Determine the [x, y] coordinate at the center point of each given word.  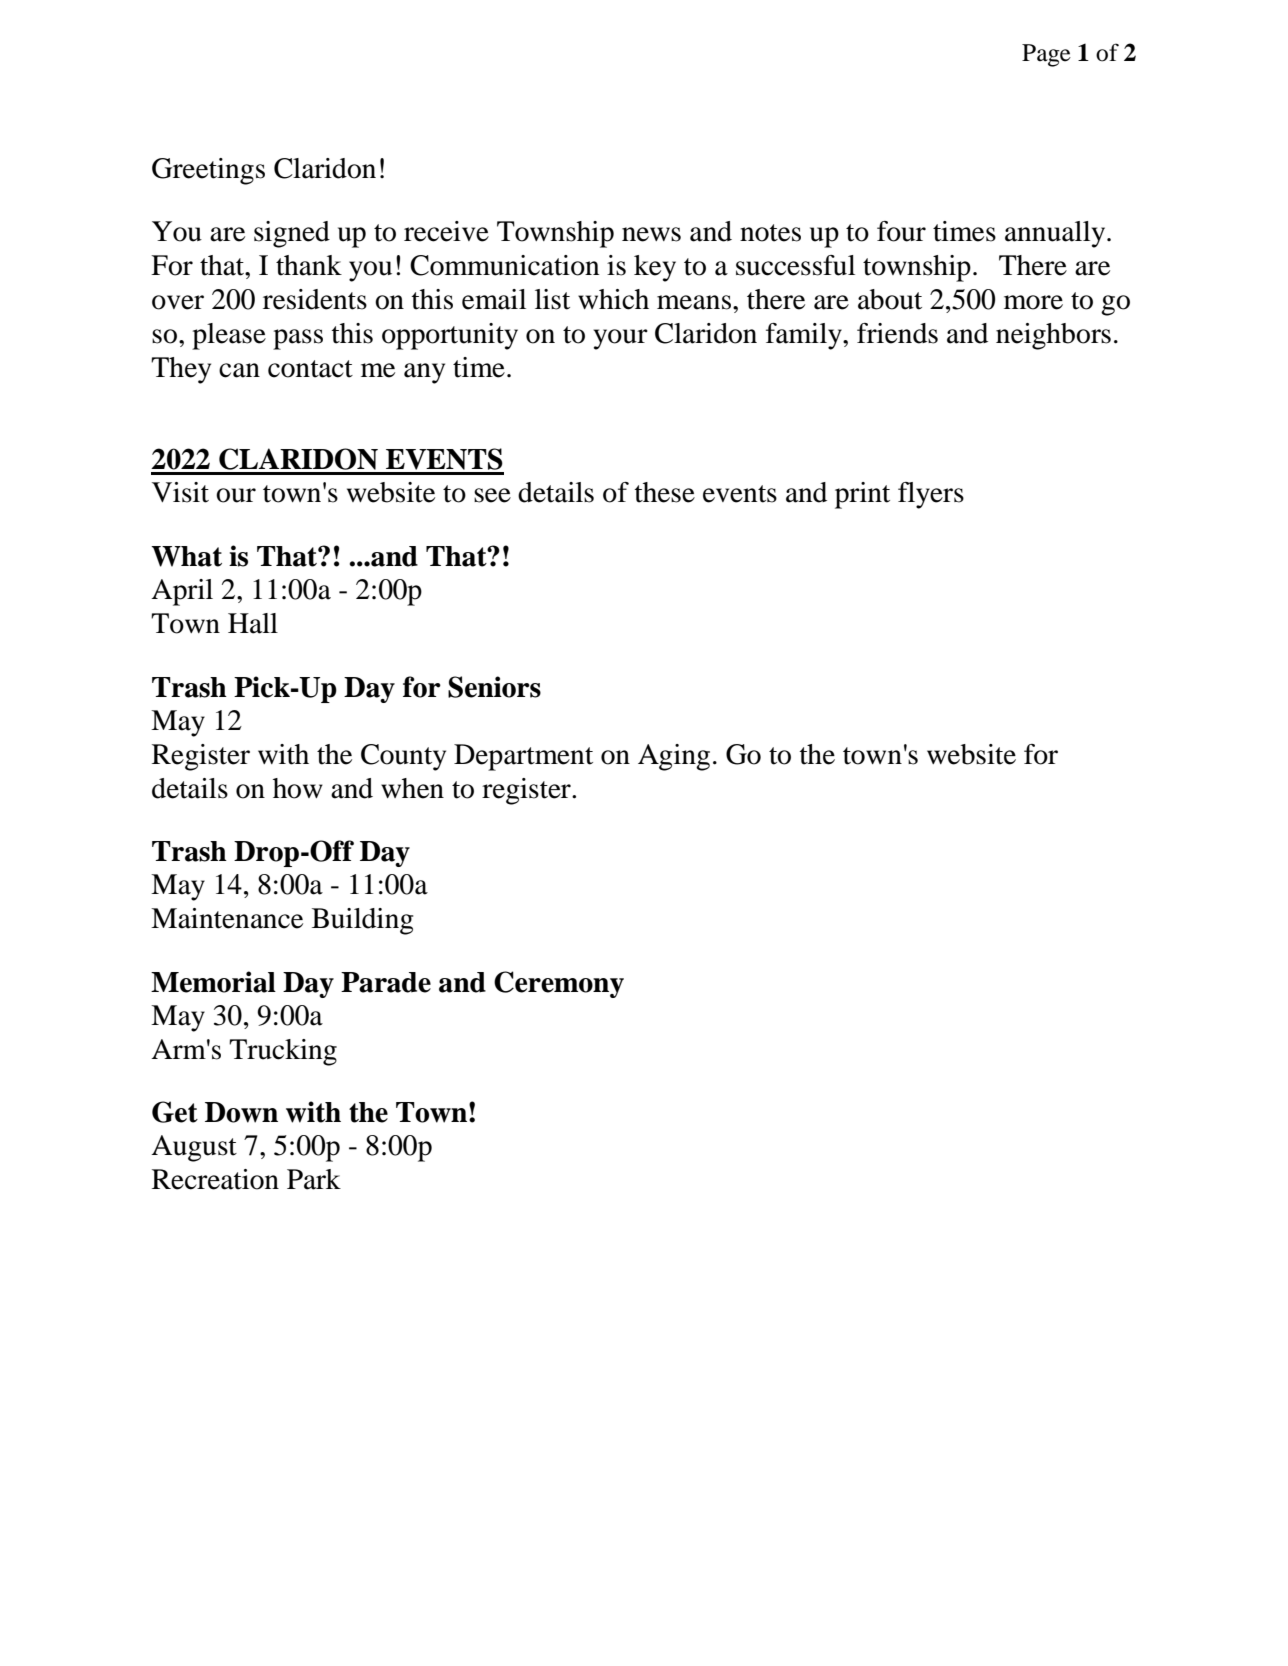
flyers [931, 495]
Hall [253, 623]
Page [1046, 55]
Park [314, 1179]
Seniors [494, 687]
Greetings [208, 171]
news [651, 234]
